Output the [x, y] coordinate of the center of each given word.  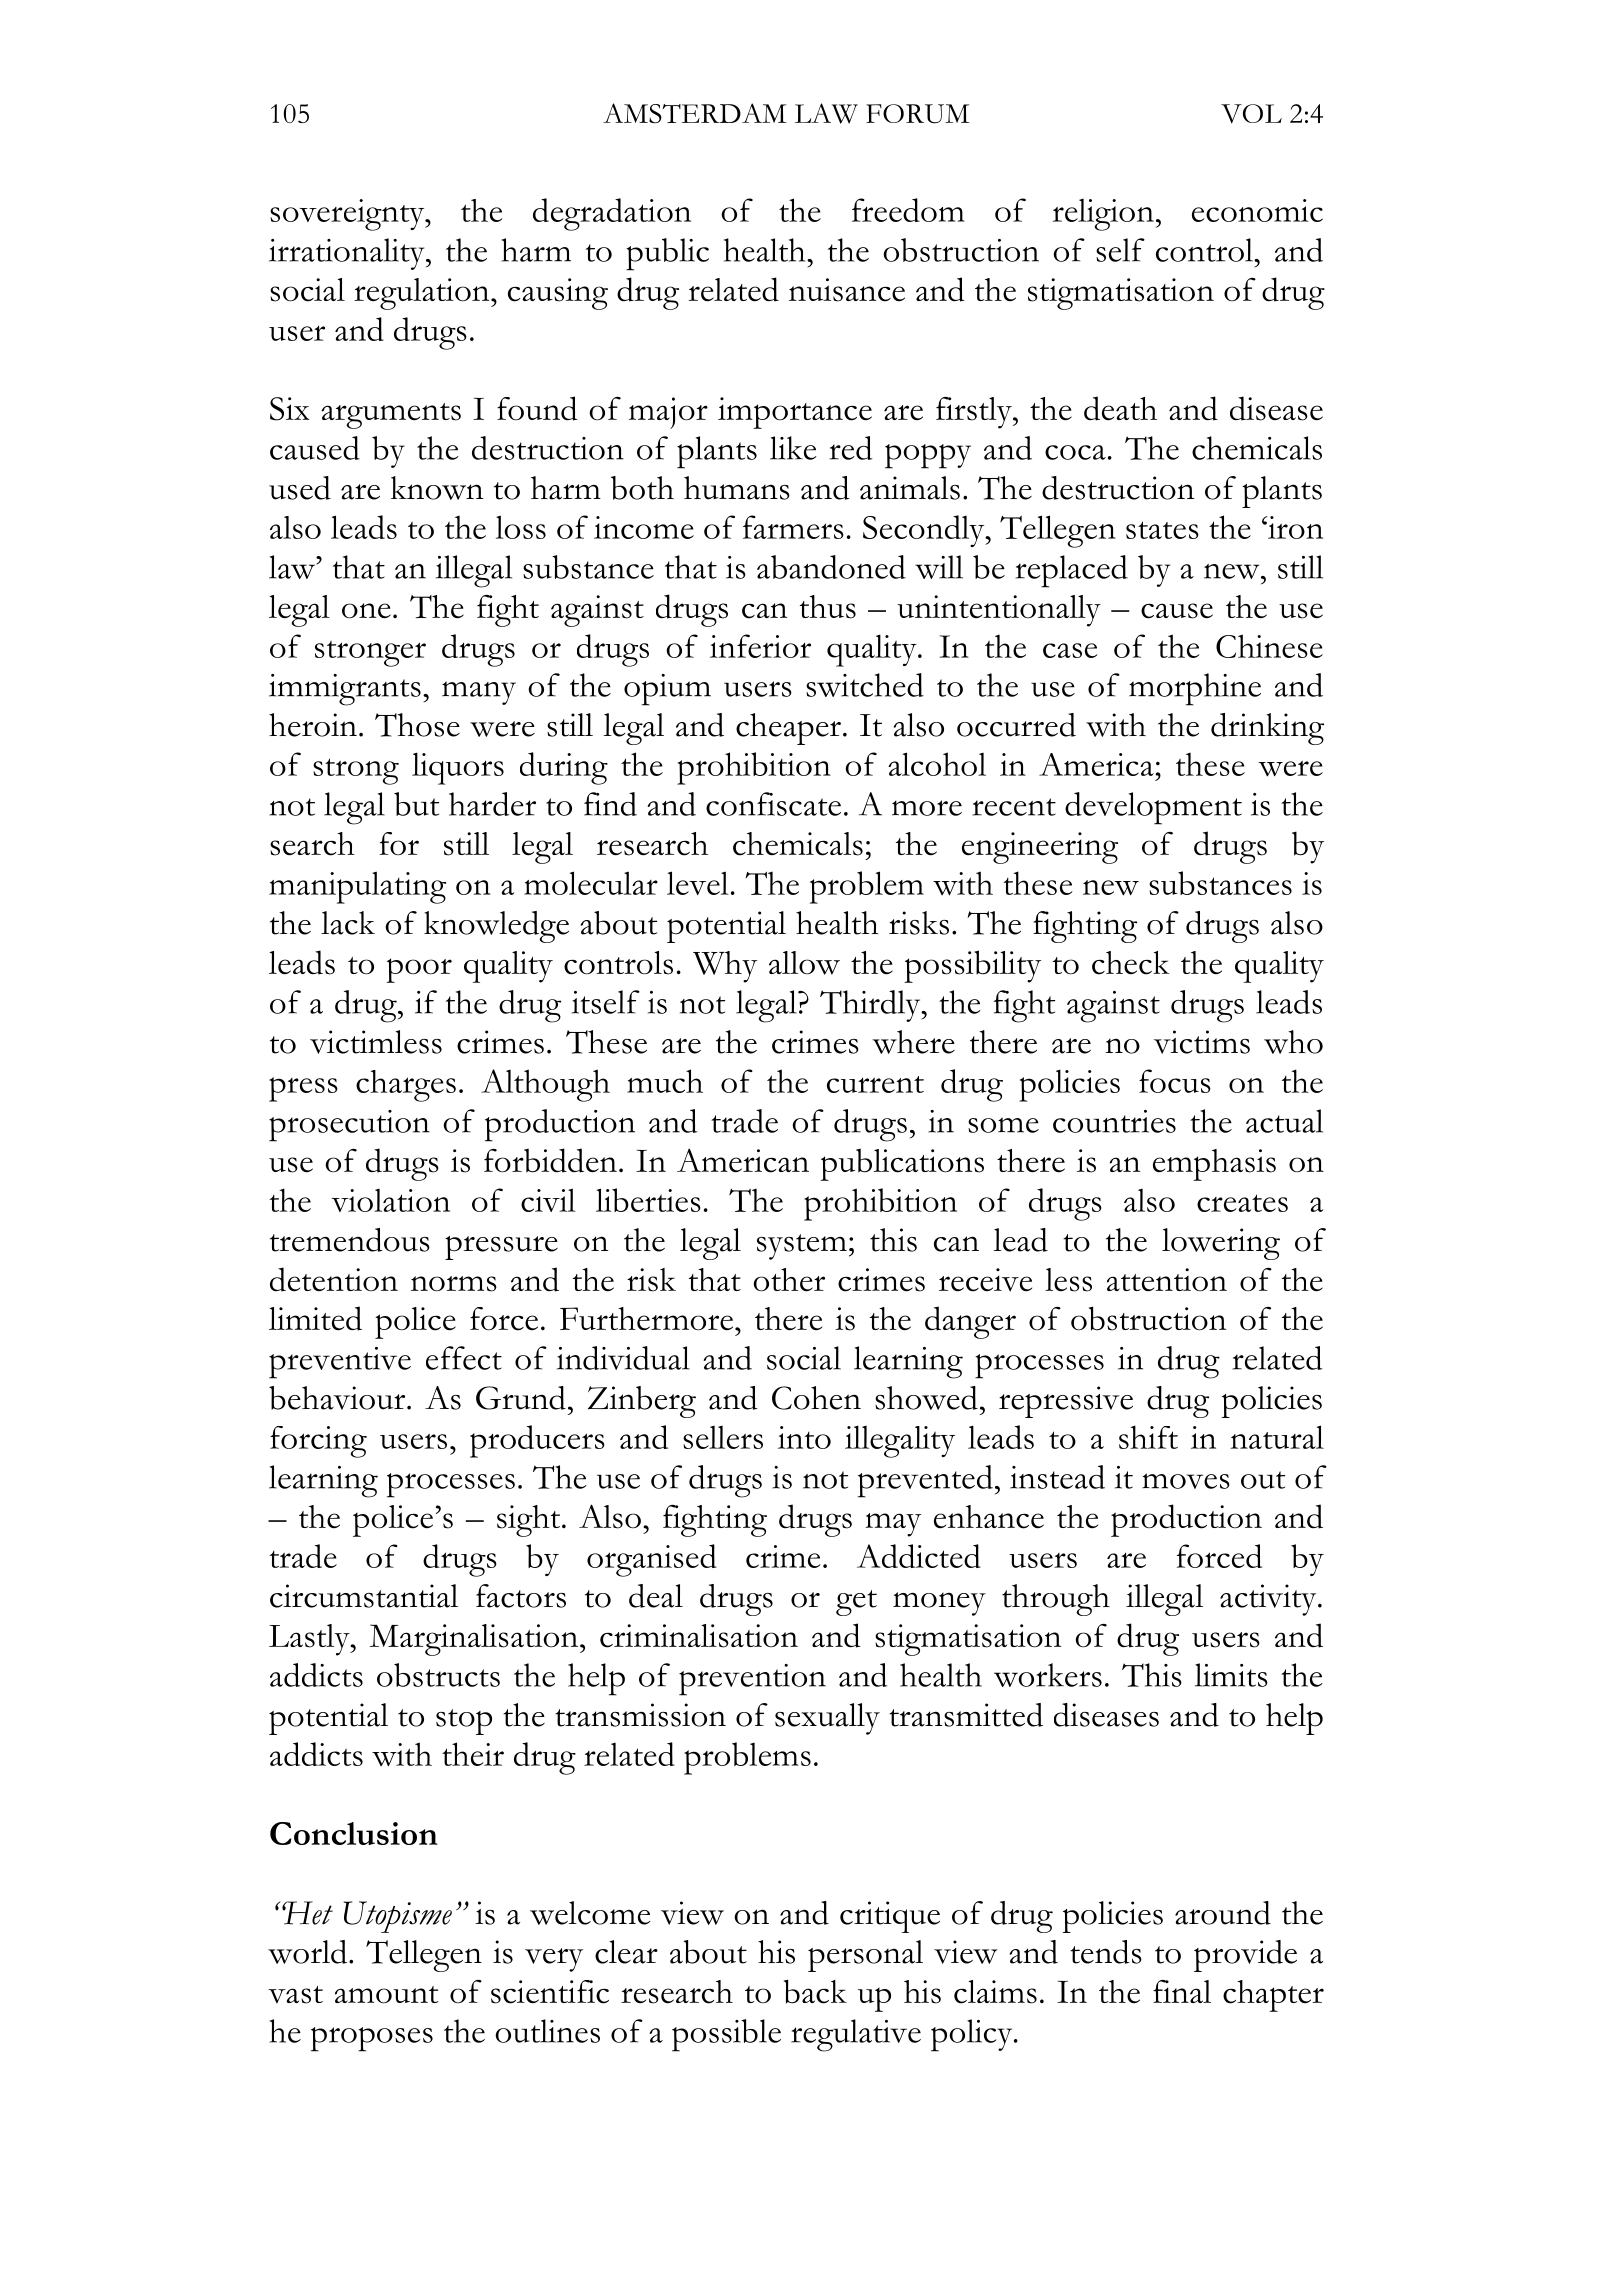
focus [1175, 1081]
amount [386, 1995]
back [815, 1991]
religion [1103, 215]
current [875, 1084]
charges [406, 1086]
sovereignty [348, 215]
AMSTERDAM [694, 113]
